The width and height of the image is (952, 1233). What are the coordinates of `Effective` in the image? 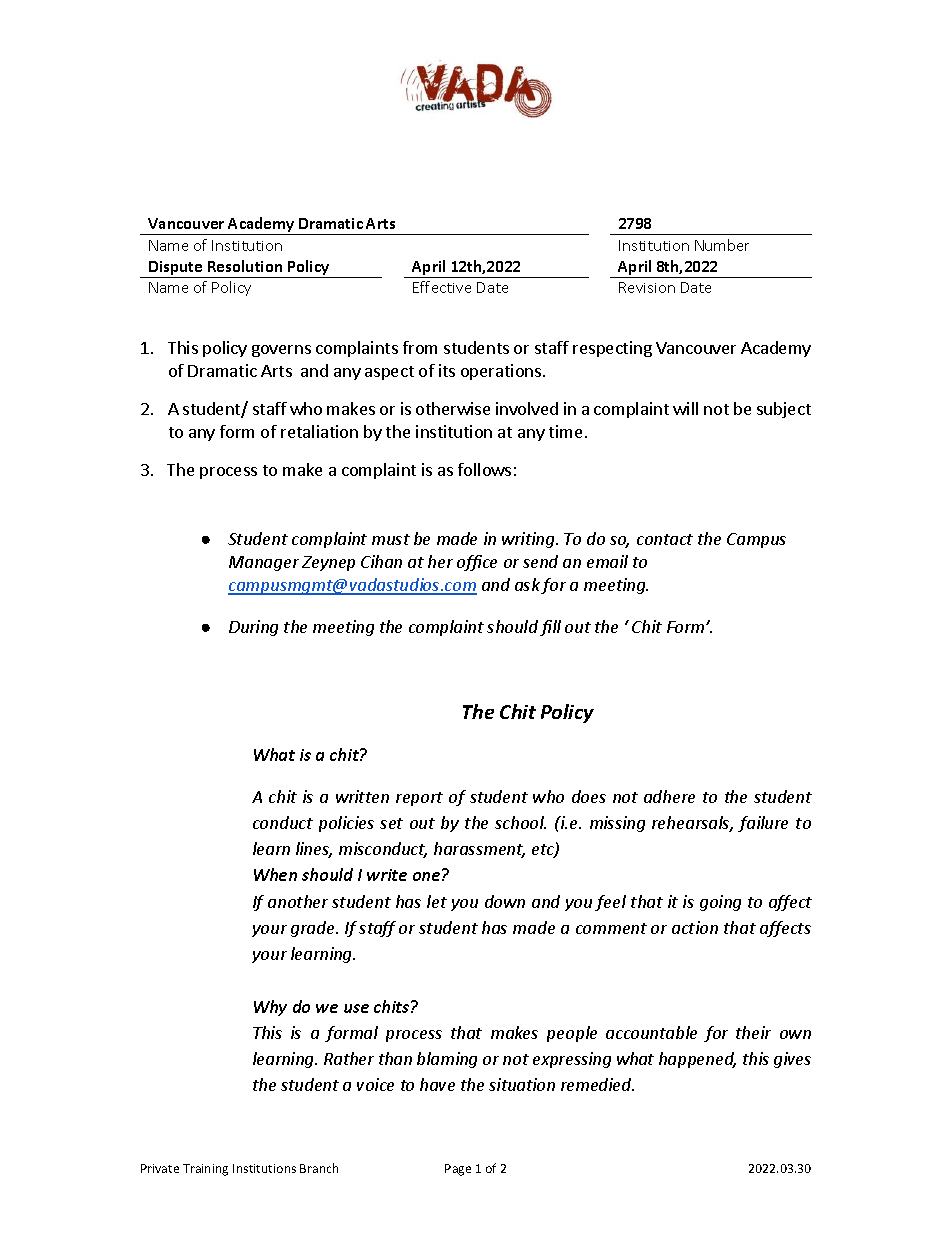 It's located at (442, 287).
